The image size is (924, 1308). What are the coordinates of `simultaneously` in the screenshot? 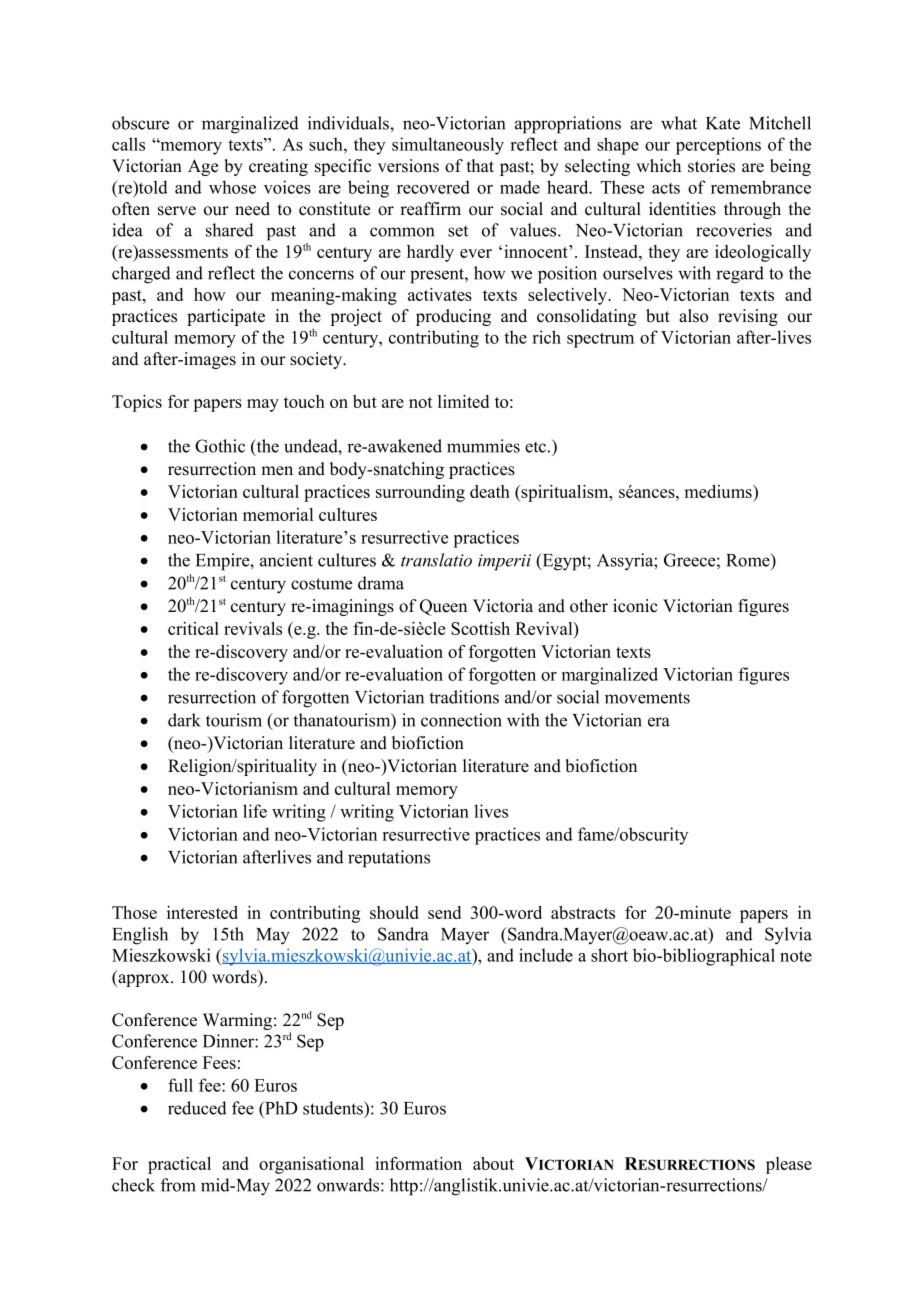 It's located at (448, 146).
